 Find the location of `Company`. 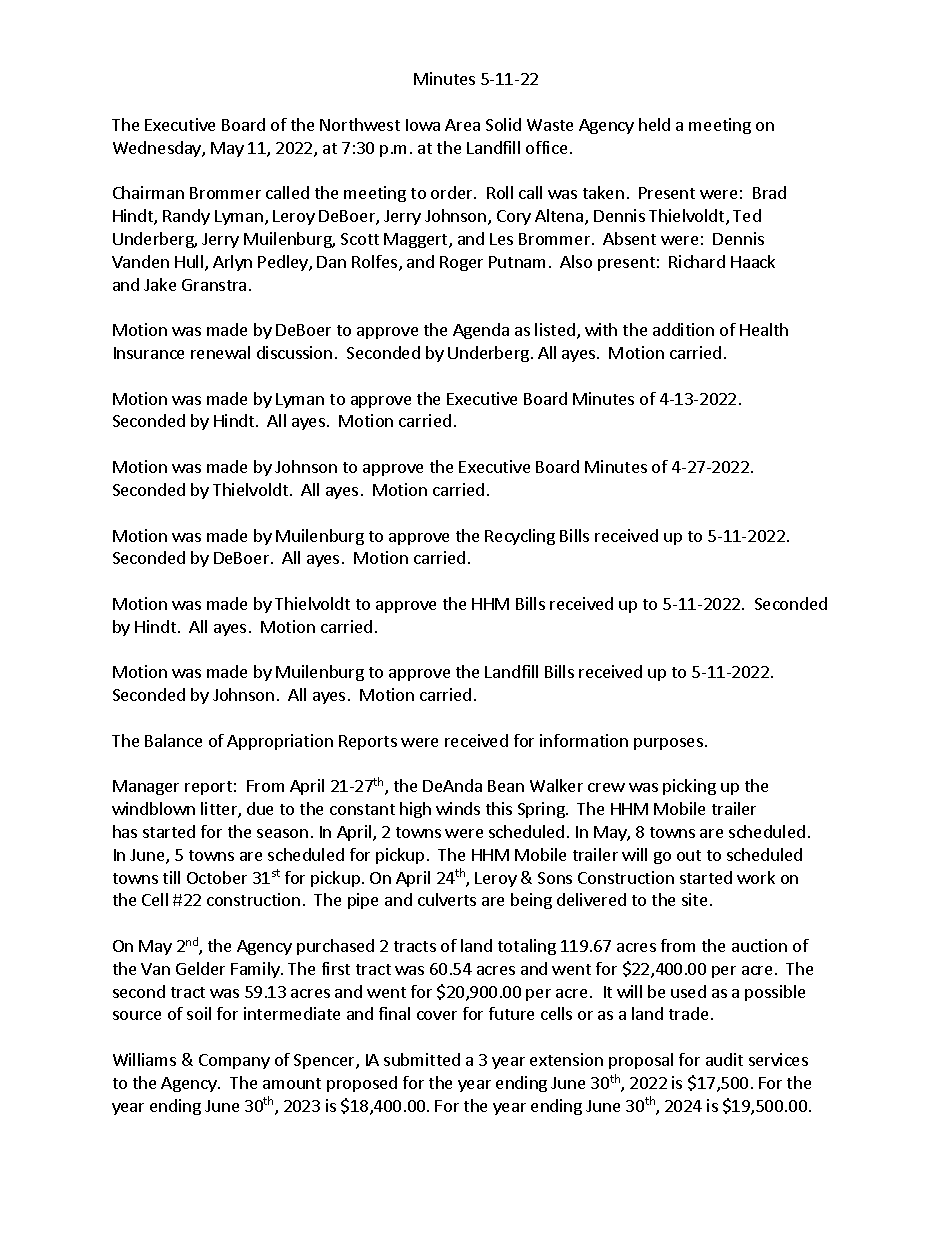

Company is located at coordinates (234, 1061).
